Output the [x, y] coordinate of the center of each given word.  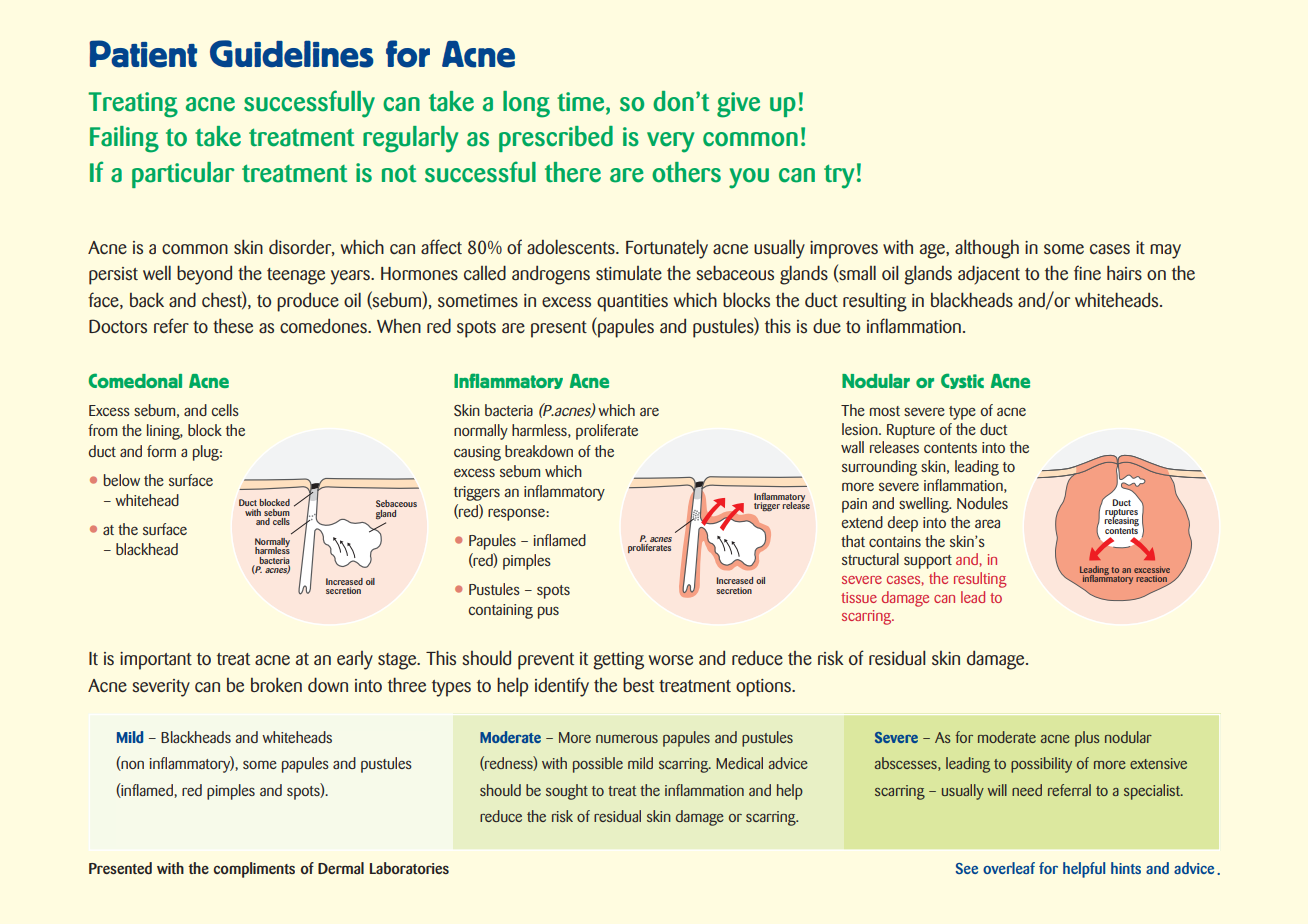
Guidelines [292, 54]
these [233, 325]
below [122, 480]
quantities [632, 303]
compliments [254, 870]
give [738, 105]
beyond [204, 275]
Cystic [962, 381]
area [987, 524]
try [839, 176]
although [987, 249]
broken [276, 684]
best [638, 684]
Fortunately [667, 249]
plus [1087, 739]
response [517, 515]
